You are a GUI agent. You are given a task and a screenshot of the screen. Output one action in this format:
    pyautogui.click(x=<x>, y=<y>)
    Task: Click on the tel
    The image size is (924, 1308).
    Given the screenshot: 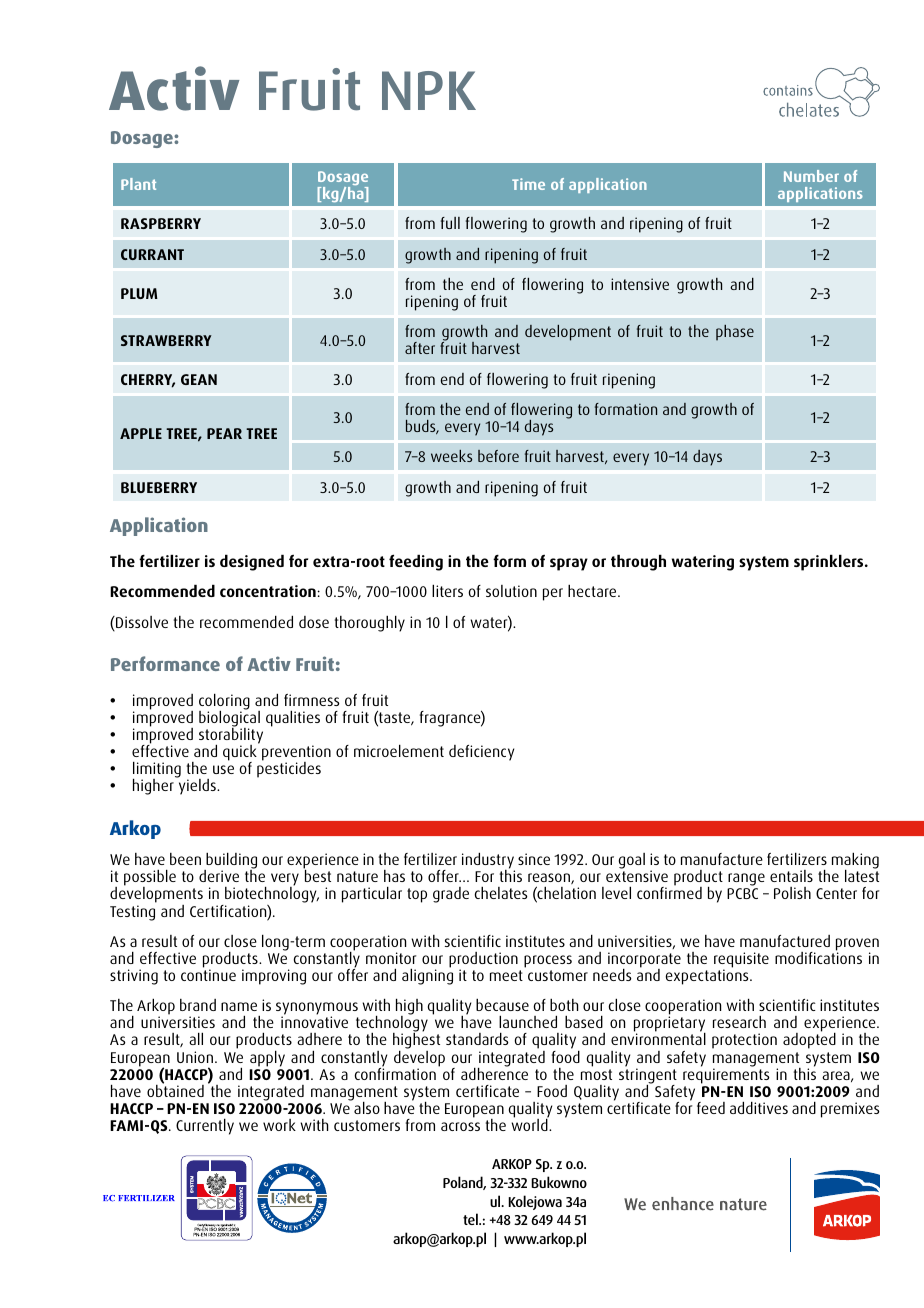 What is the action you would take?
    pyautogui.click(x=471, y=1219)
